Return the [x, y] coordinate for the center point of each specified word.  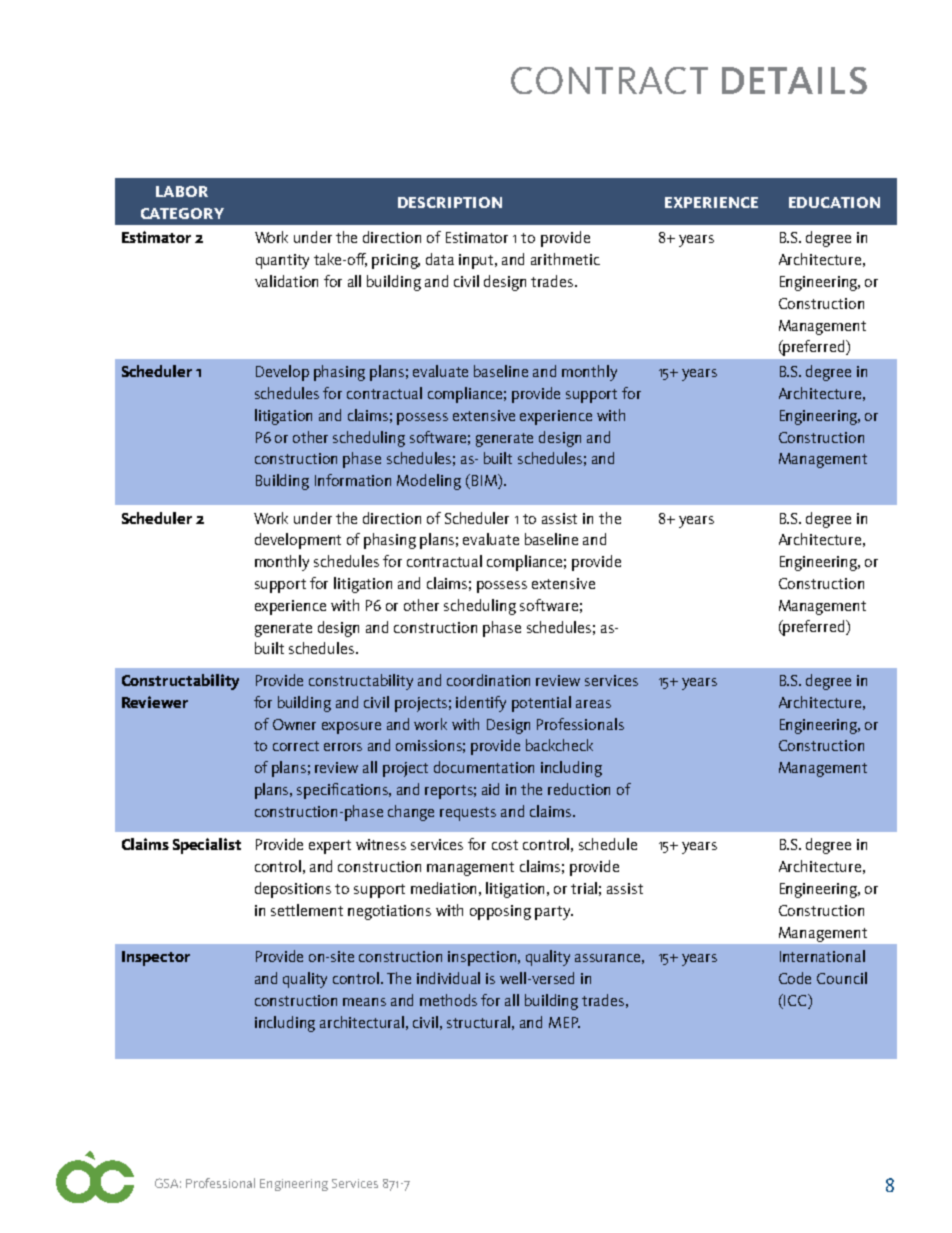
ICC [795, 1001]
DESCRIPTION [450, 202]
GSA [168, 1183]
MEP [564, 1022]
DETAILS [794, 80]
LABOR [182, 191]
